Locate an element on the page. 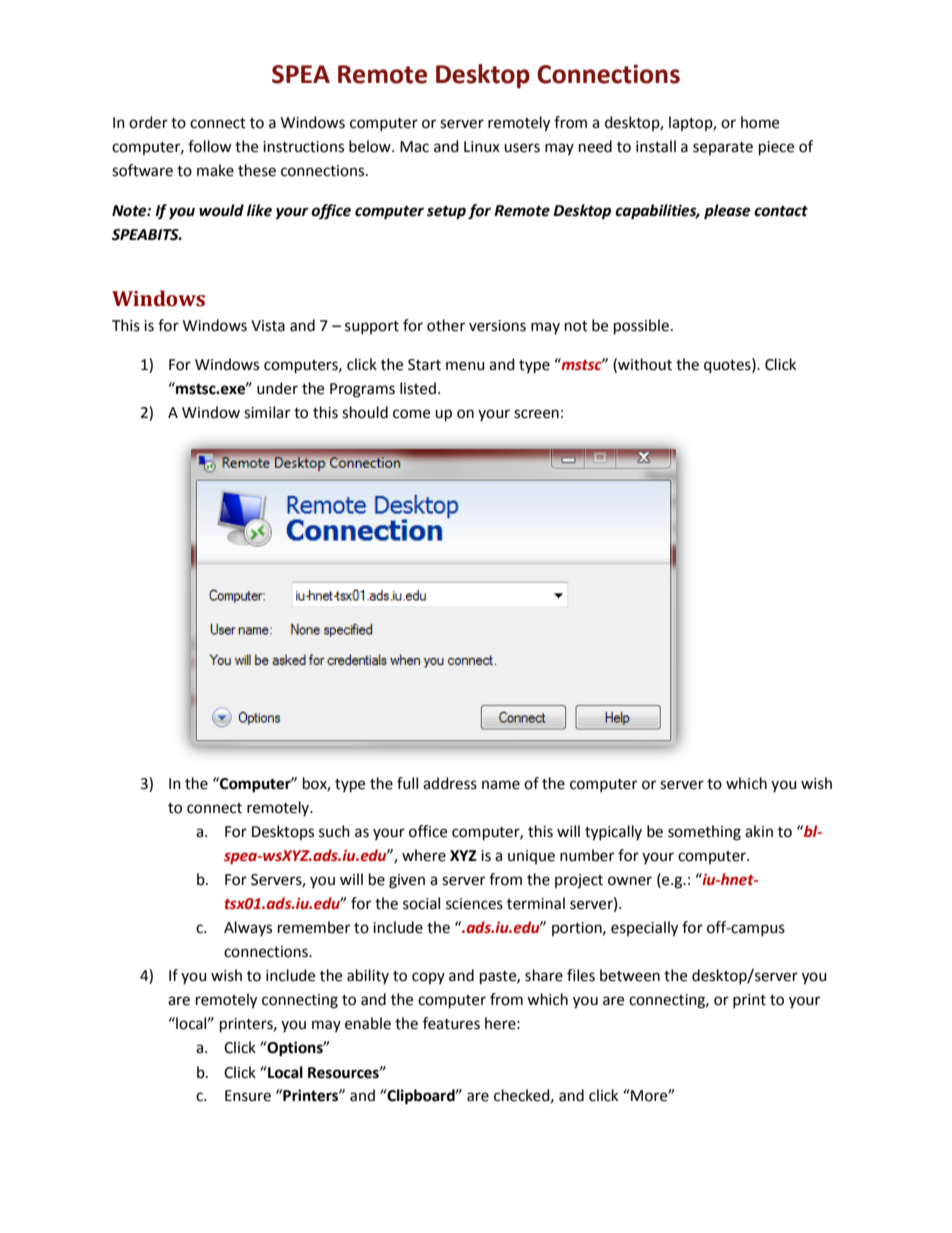 This page has width=952, height=1233. features is located at coordinates (451, 1023).
